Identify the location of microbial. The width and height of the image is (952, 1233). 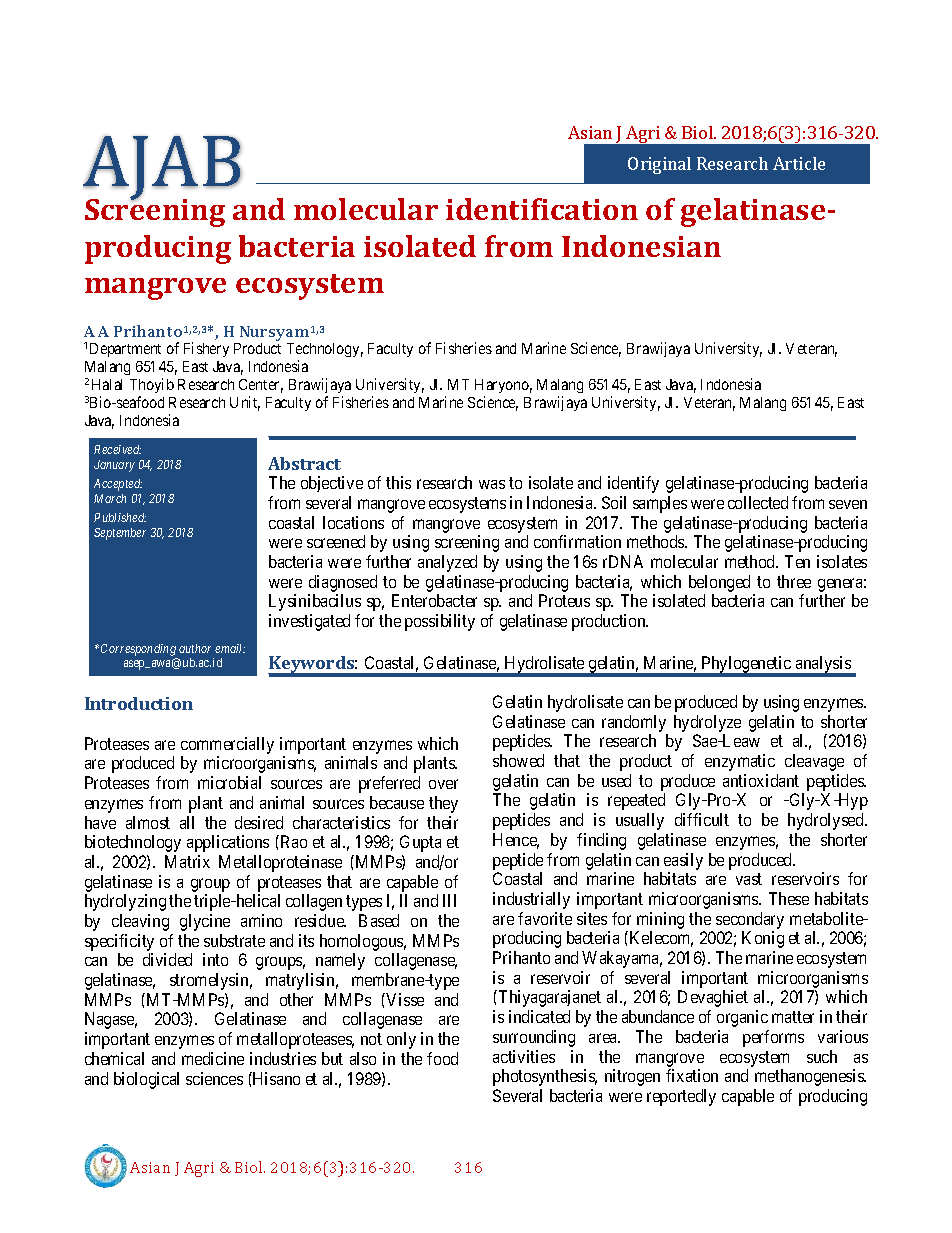
(229, 782).
